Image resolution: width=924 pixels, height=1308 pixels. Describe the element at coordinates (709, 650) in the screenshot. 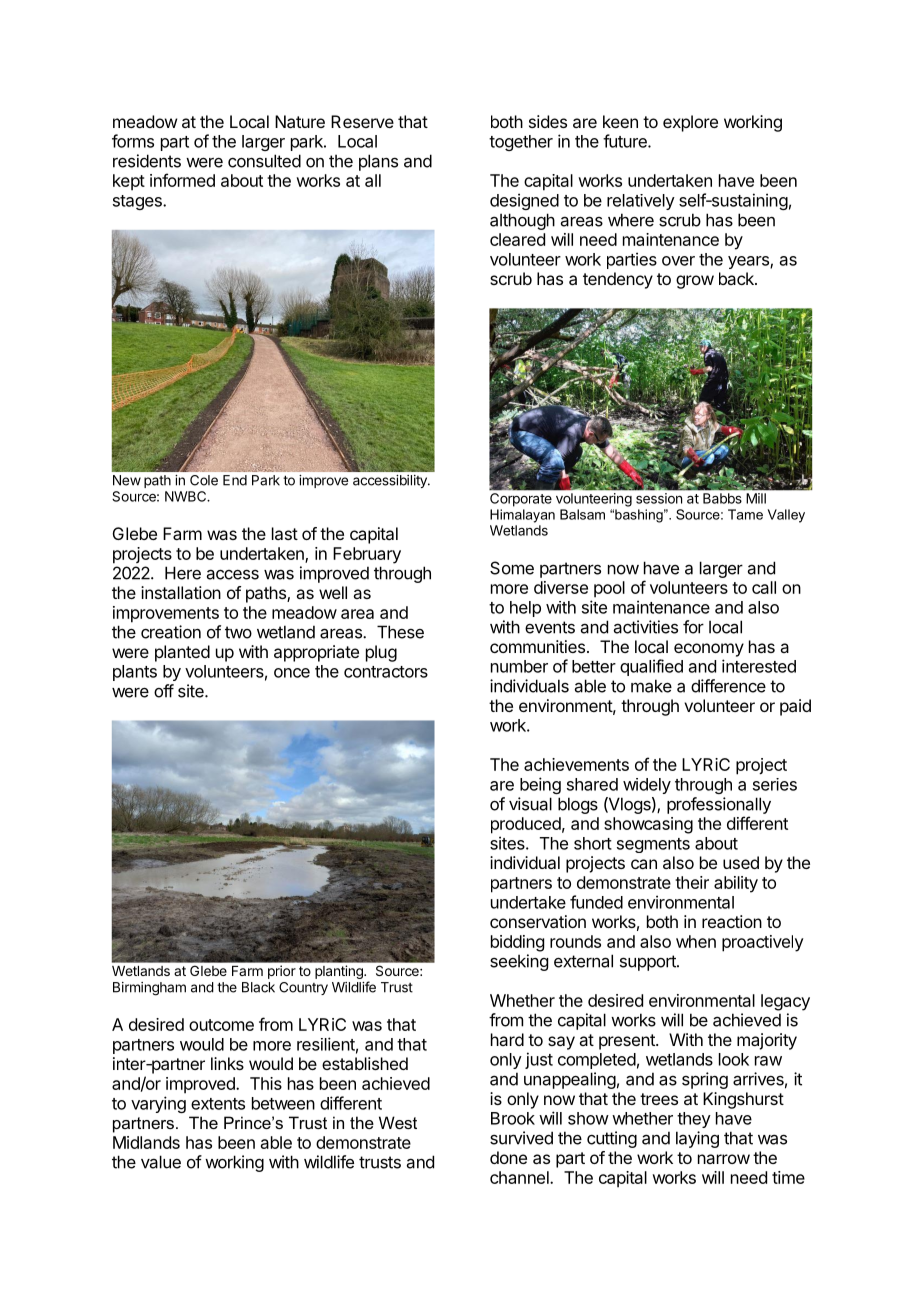

I see `economy` at that location.
